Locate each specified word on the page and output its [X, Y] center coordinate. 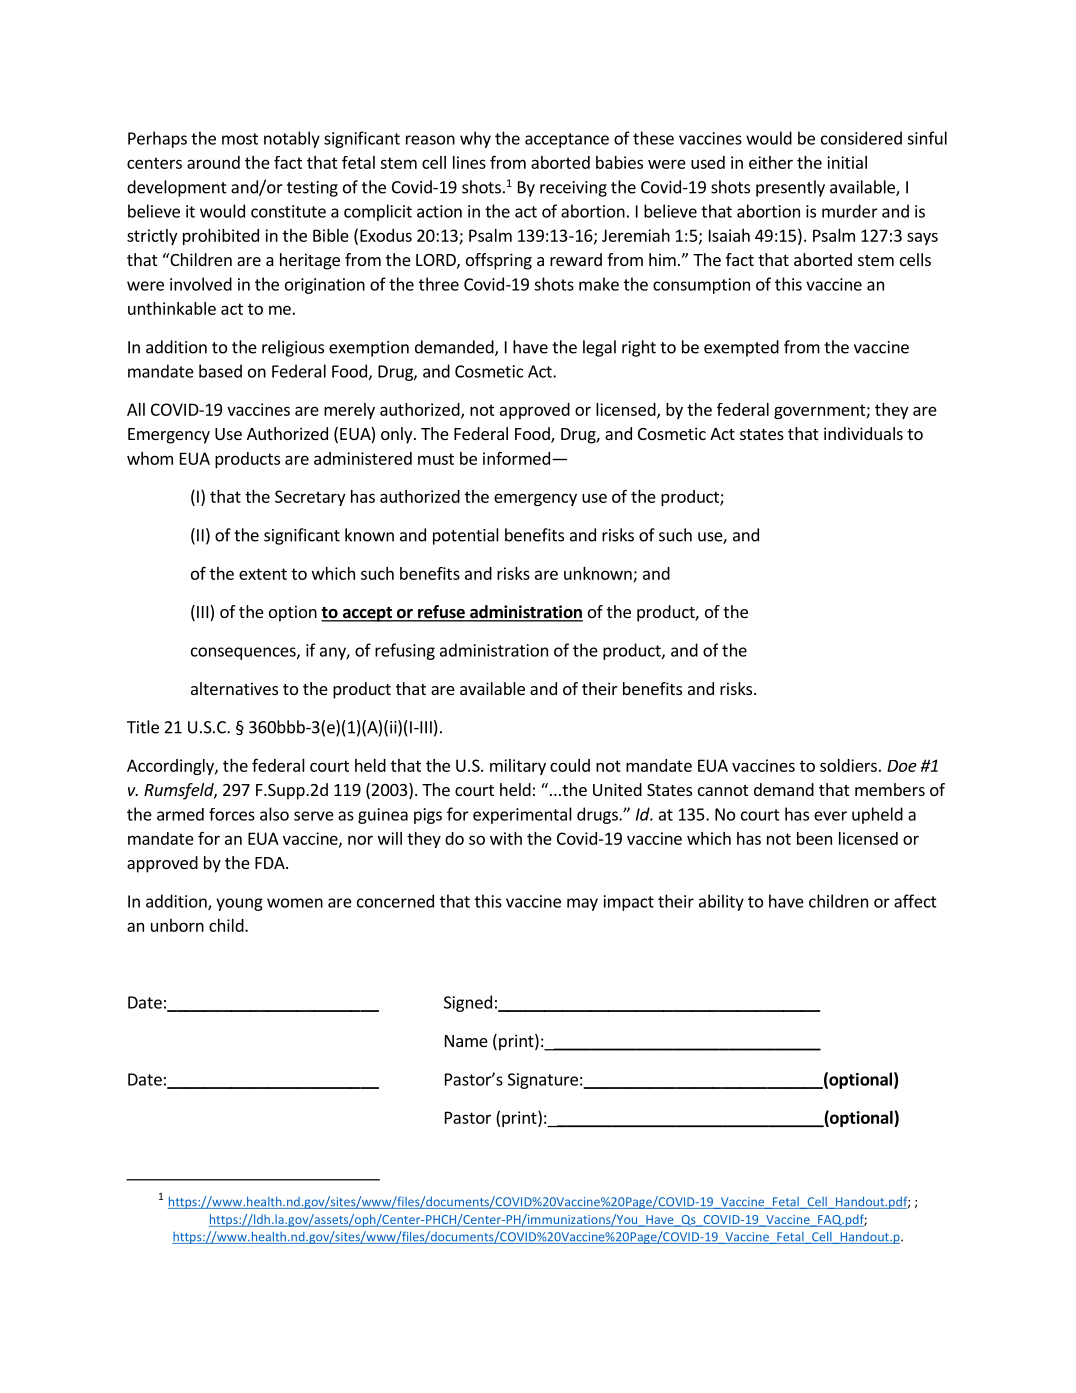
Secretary [310, 498]
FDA [271, 863]
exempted [741, 348]
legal [599, 348]
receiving [573, 189]
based [220, 371]
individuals [863, 433]
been [814, 838]
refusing [405, 651]
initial [847, 162]
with [506, 838]
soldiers [848, 765]
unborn [177, 925]
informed [516, 458]
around [213, 162]
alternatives [234, 688]
